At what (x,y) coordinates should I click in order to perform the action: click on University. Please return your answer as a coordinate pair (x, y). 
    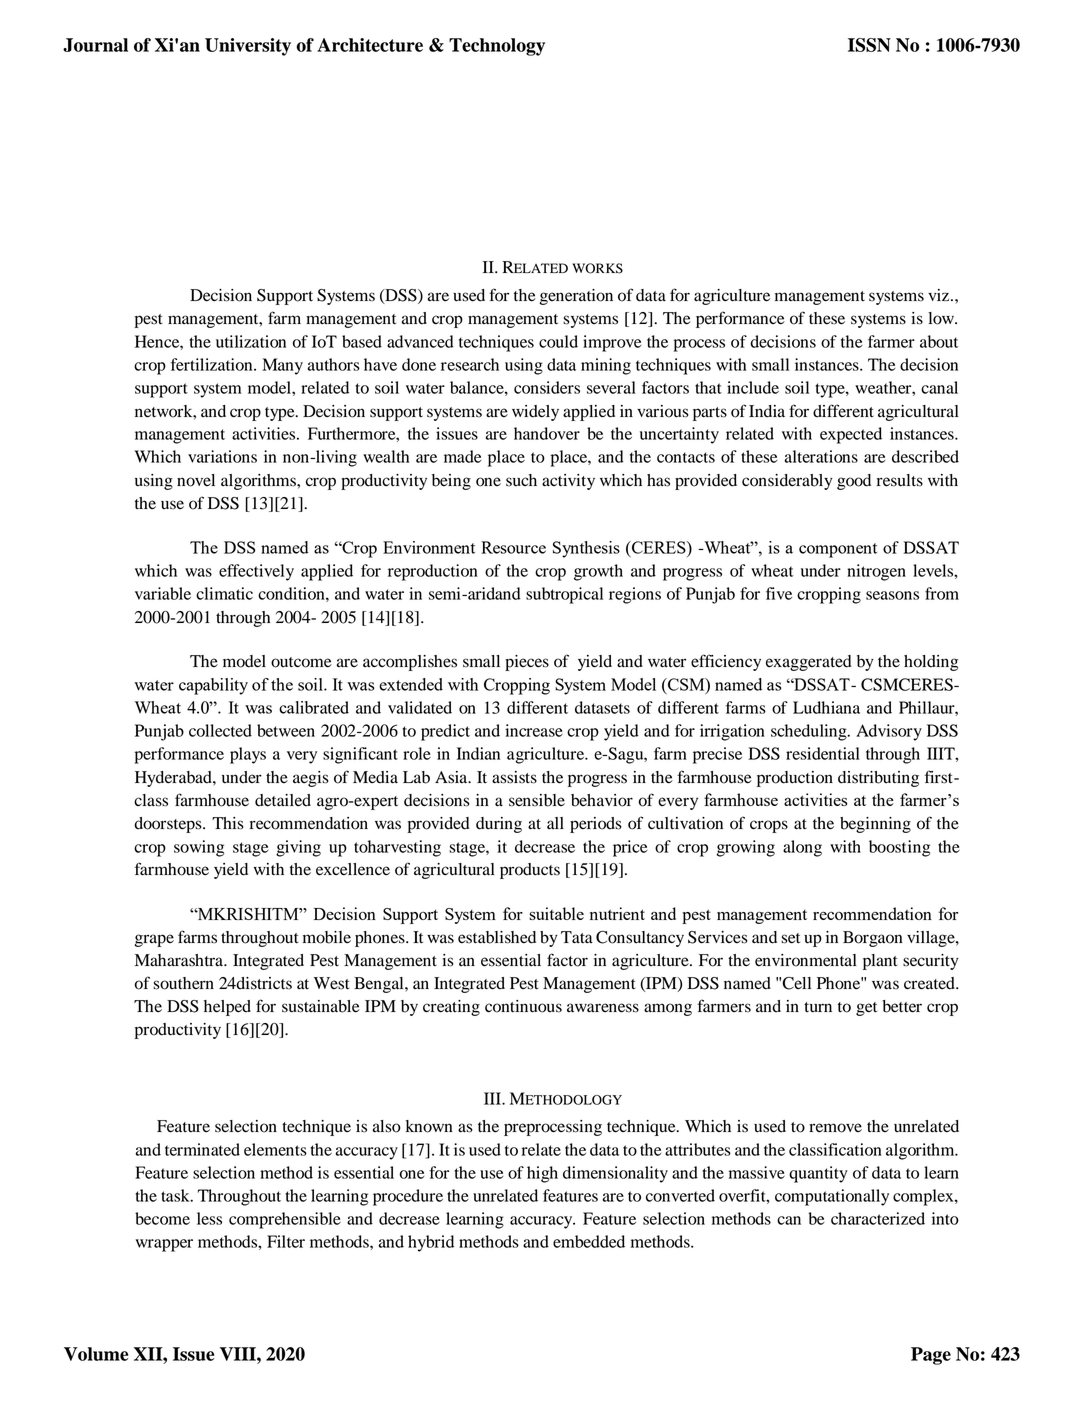
    Looking at the image, I should click on (248, 47).
